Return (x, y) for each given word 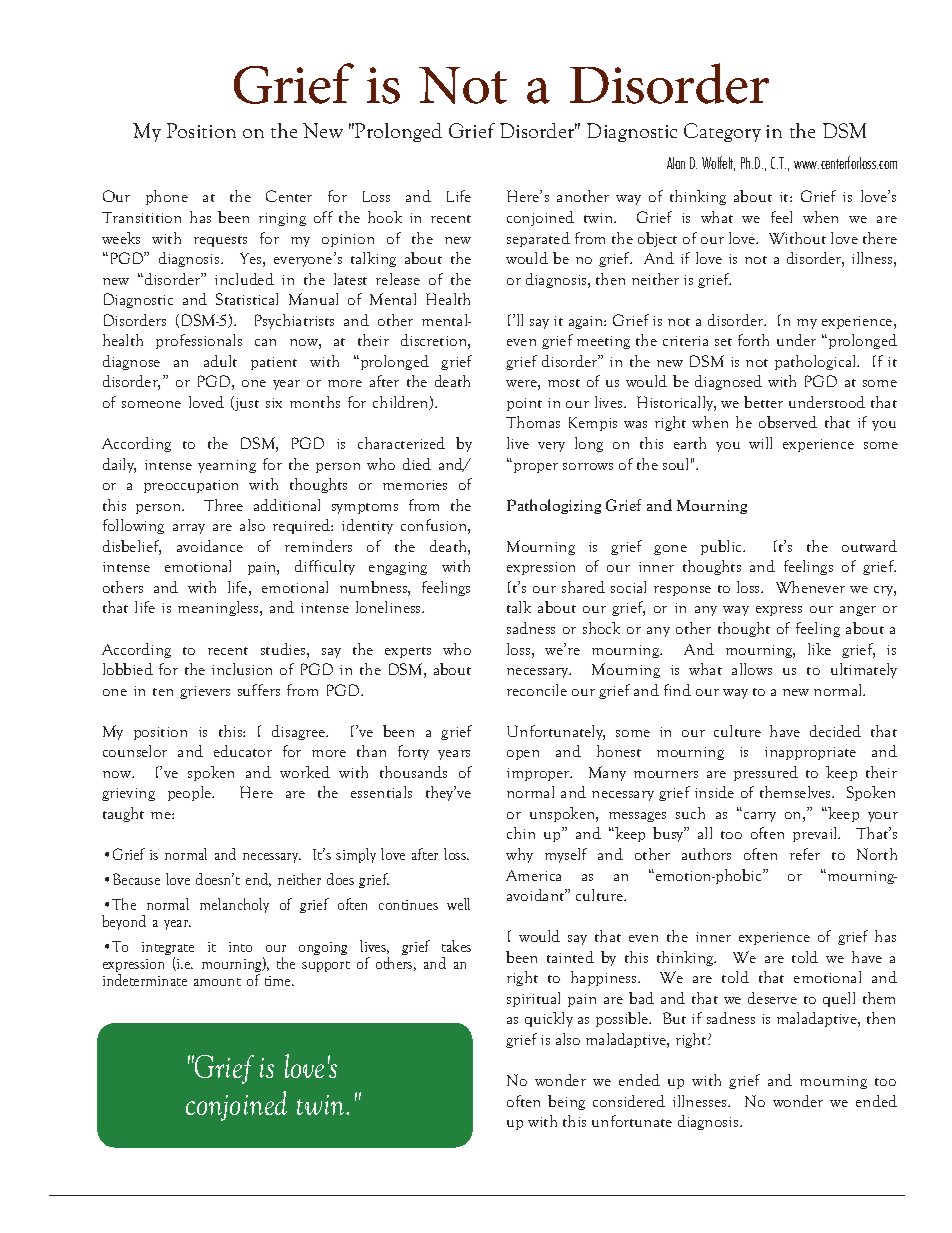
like (819, 649)
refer (805, 854)
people (191, 793)
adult (220, 361)
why (519, 855)
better (763, 402)
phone (167, 197)
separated (538, 239)
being (566, 1102)
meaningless (219, 608)
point (524, 404)
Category (722, 132)
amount (217, 982)
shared (583, 587)
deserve (772, 998)
